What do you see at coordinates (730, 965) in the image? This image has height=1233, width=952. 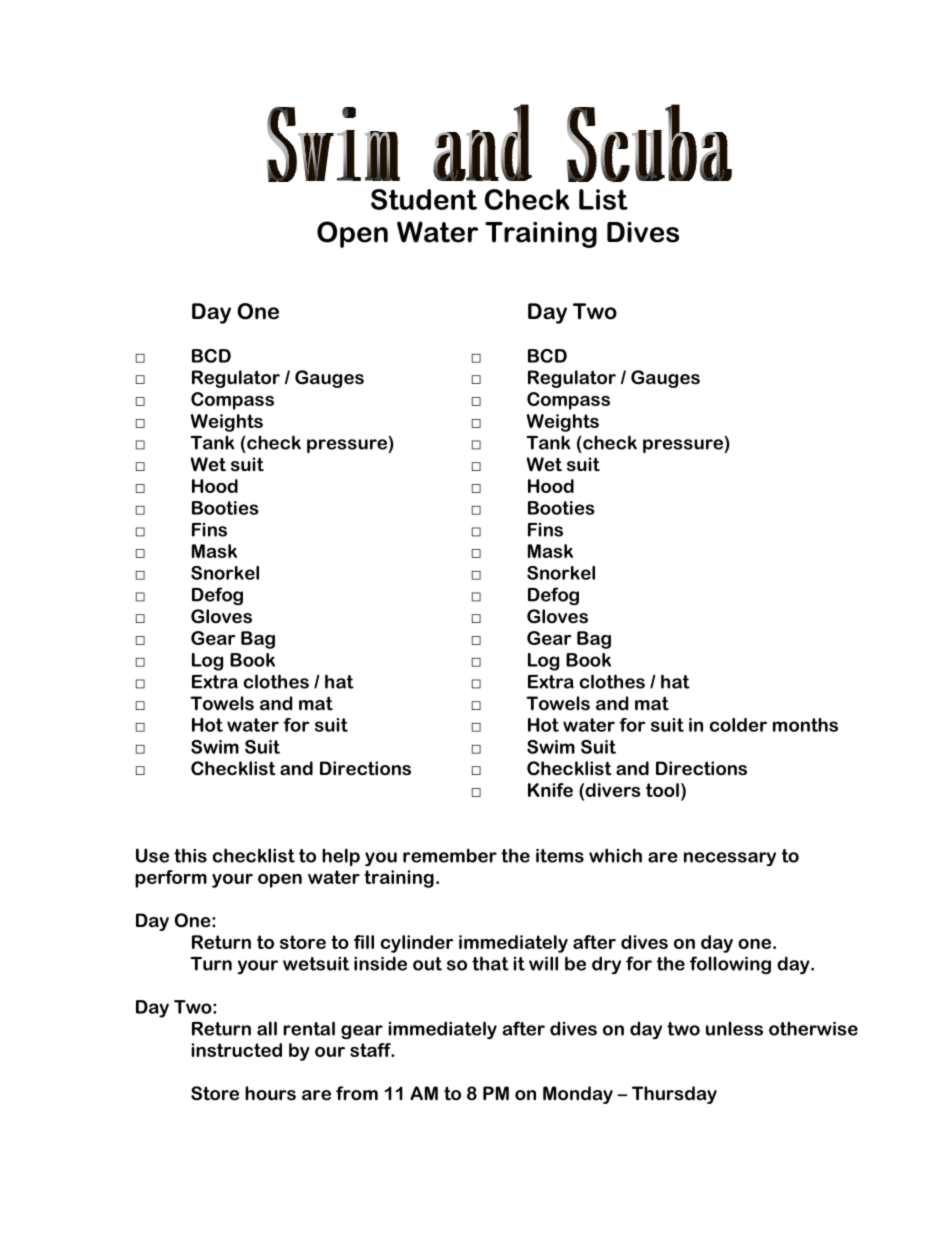 I see `following` at bounding box center [730, 965].
